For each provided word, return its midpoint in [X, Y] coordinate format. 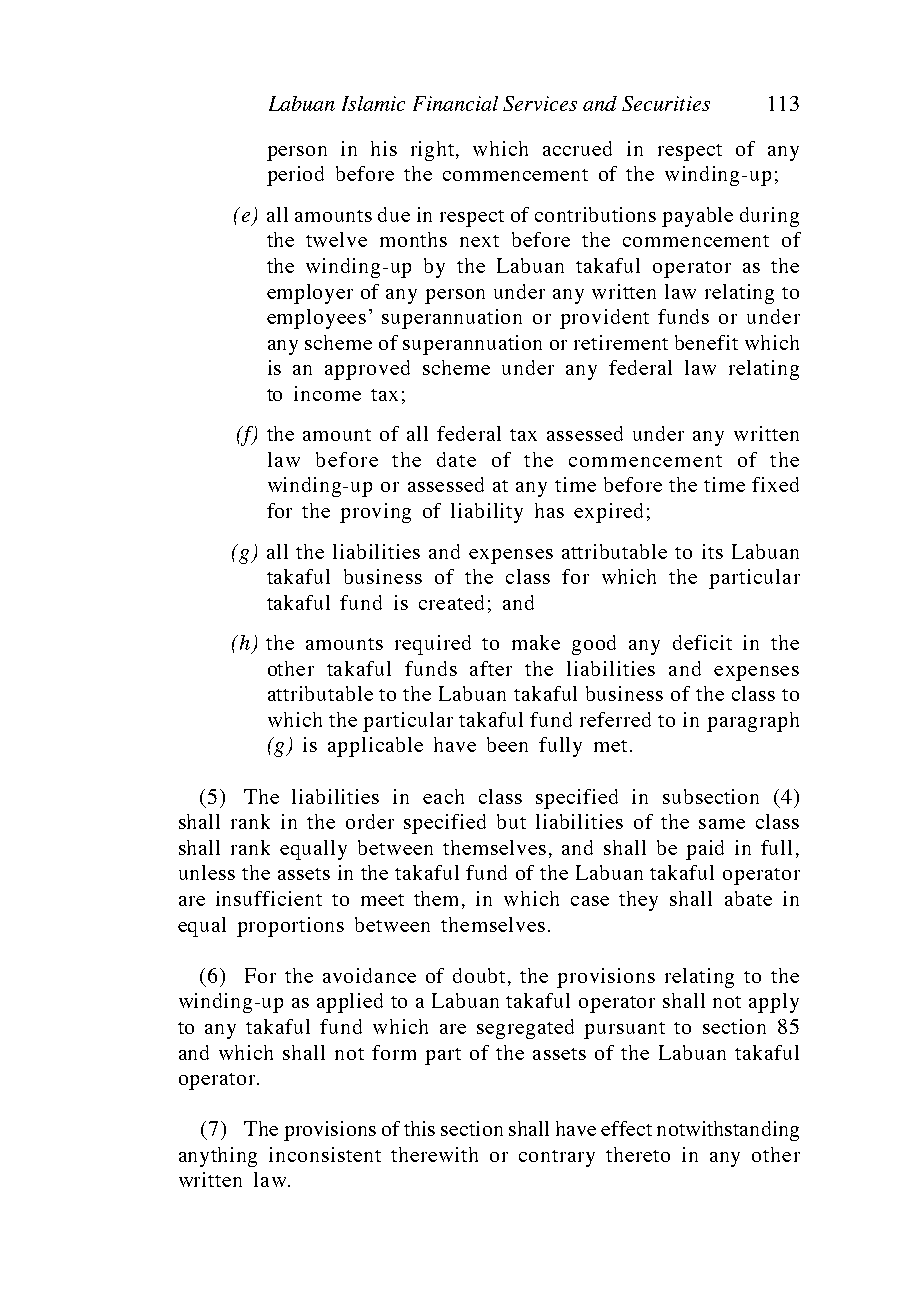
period [295, 176]
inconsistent [325, 1154]
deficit [702, 642]
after [491, 668]
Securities [666, 103]
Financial [455, 103]
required [433, 645]
